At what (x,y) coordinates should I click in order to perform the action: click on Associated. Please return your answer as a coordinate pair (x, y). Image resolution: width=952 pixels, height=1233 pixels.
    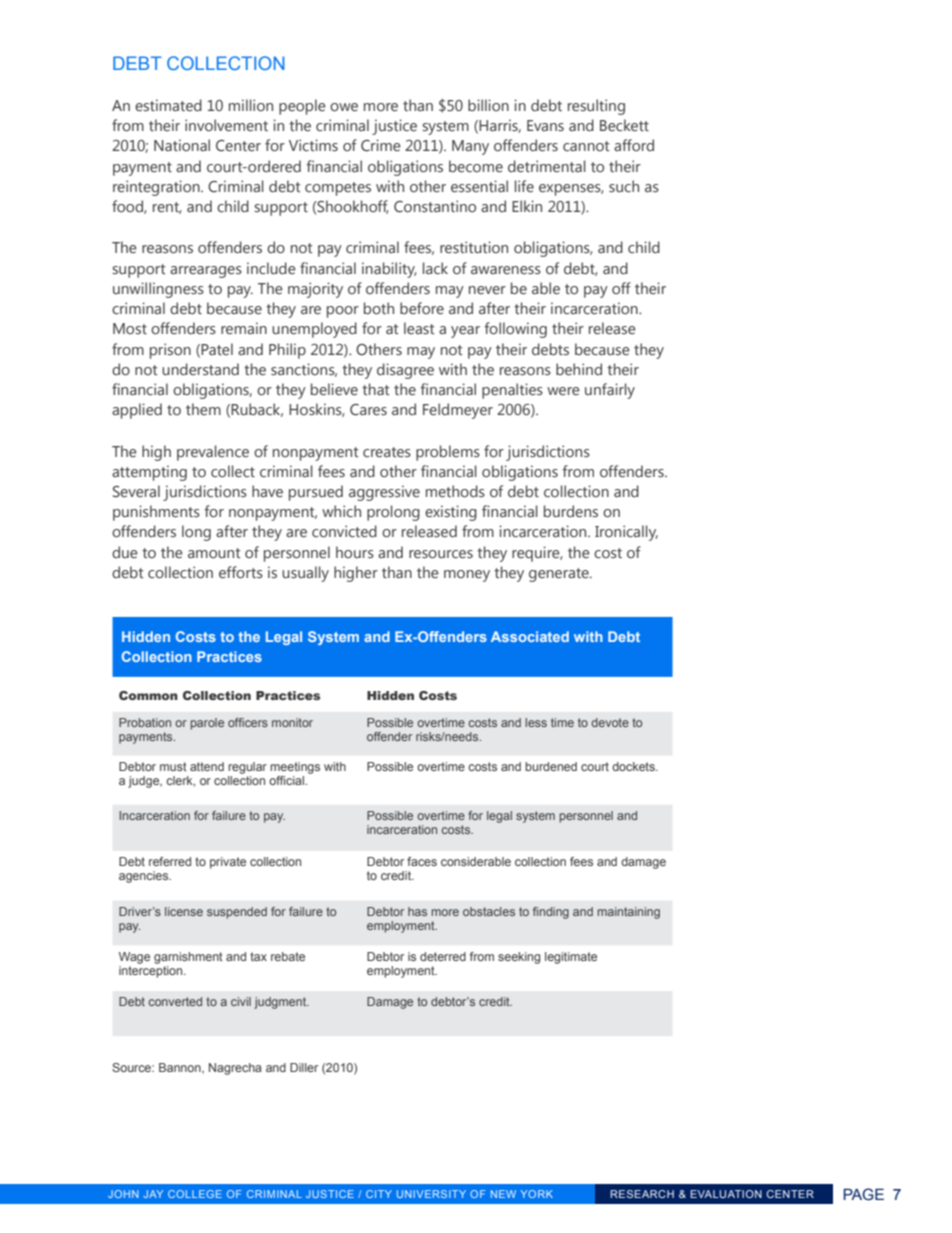
    Looking at the image, I should click on (530, 636).
